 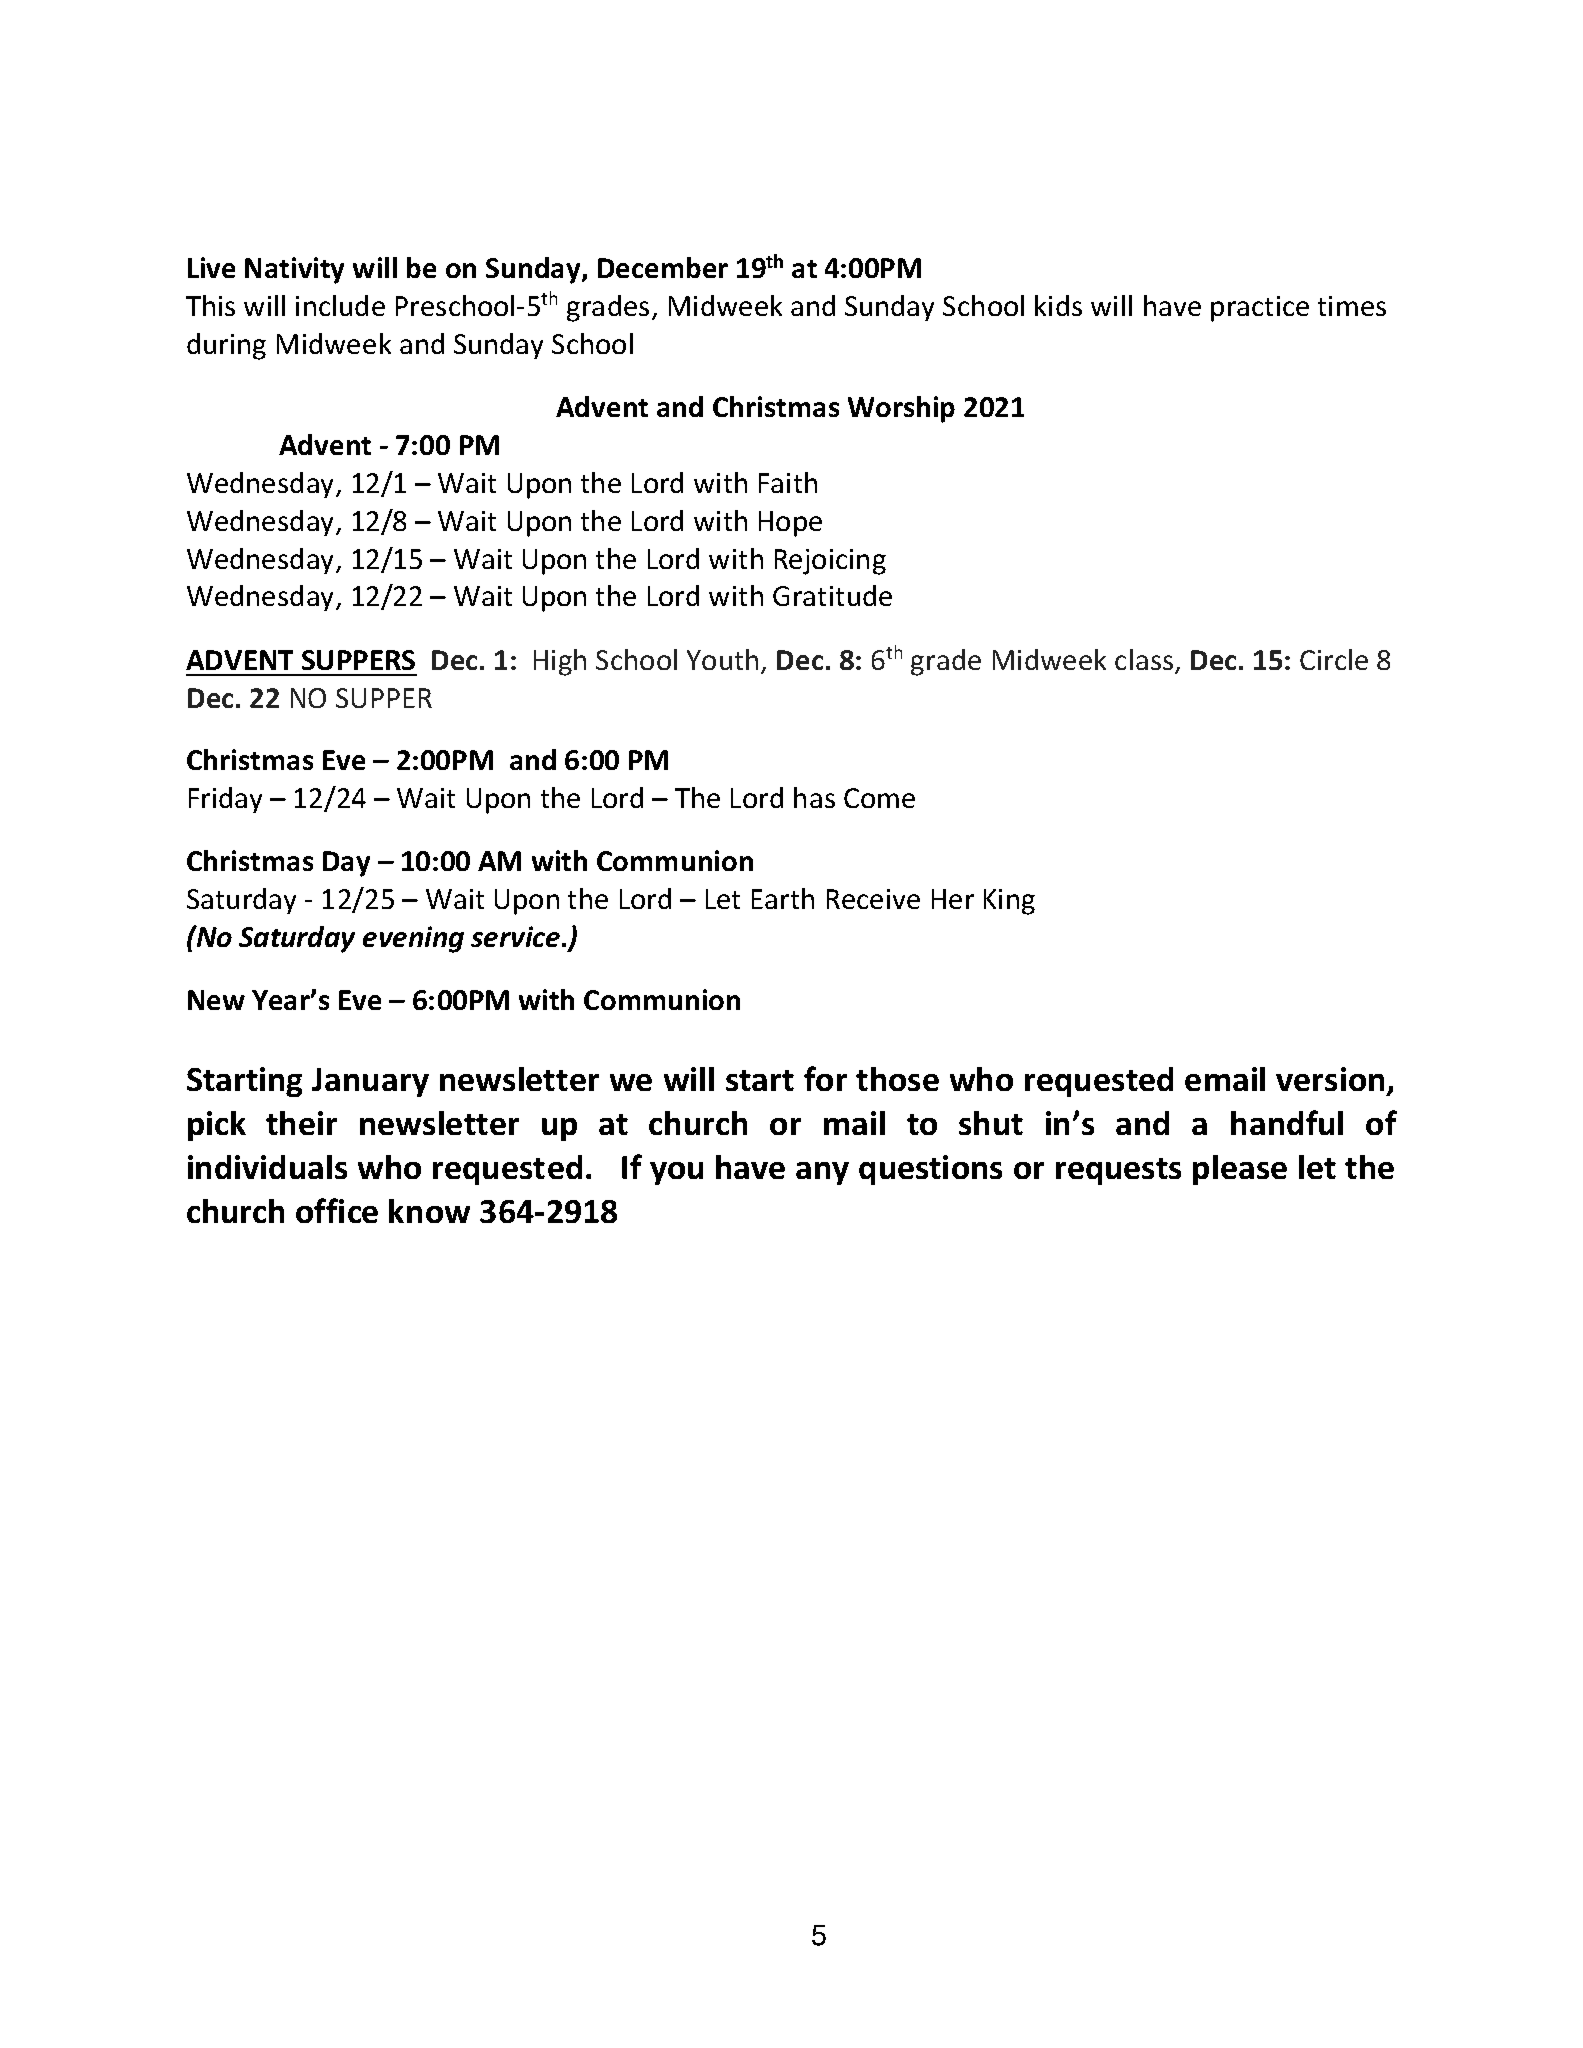 What do you see at coordinates (225, 800) in the image?
I see `Friday` at bounding box center [225, 800].
